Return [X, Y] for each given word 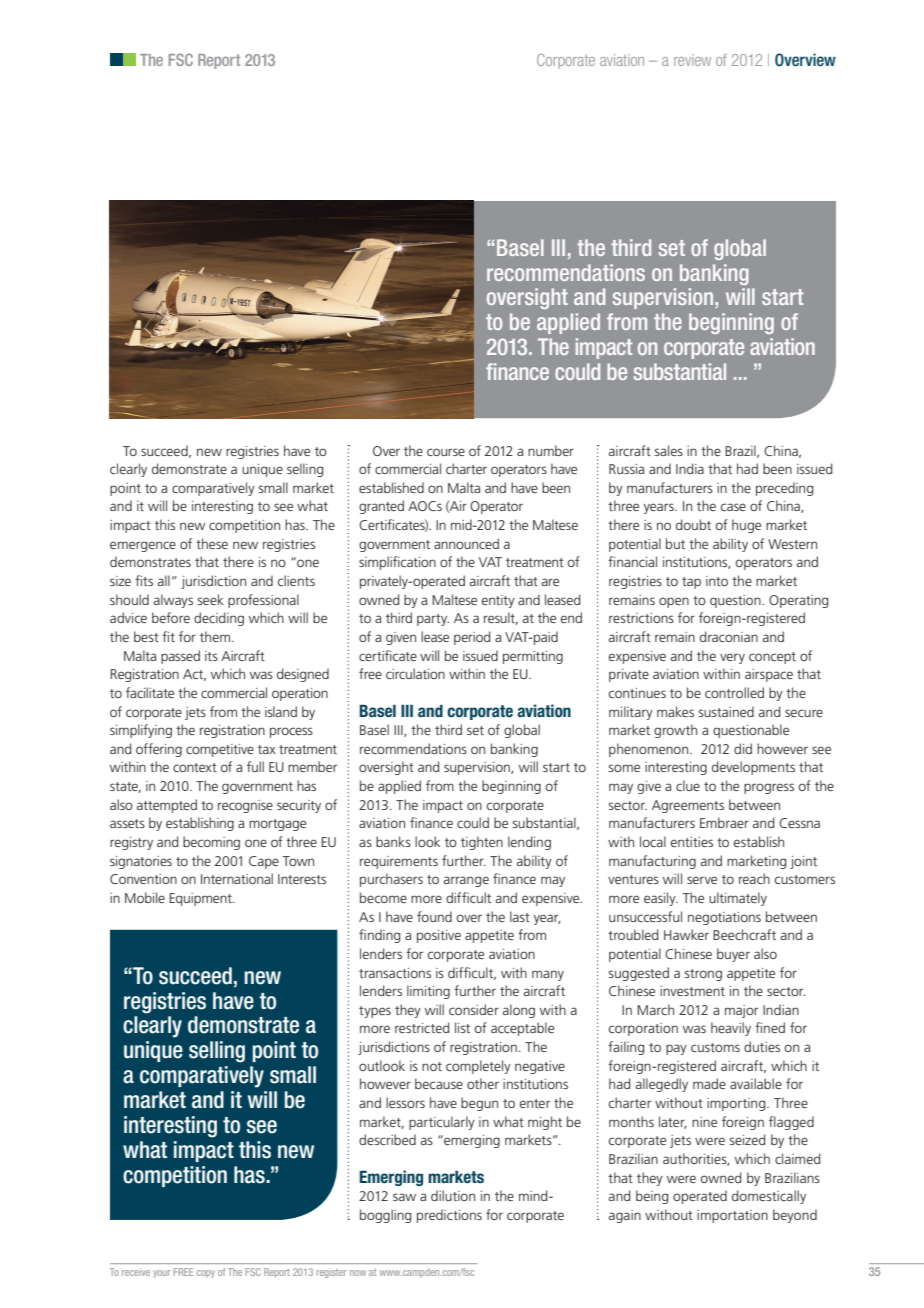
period [472, 638]
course [446, 452]
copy [206, 1274]
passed [180, 657]
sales [668, 450]
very [732, 658]
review [692, 60]
